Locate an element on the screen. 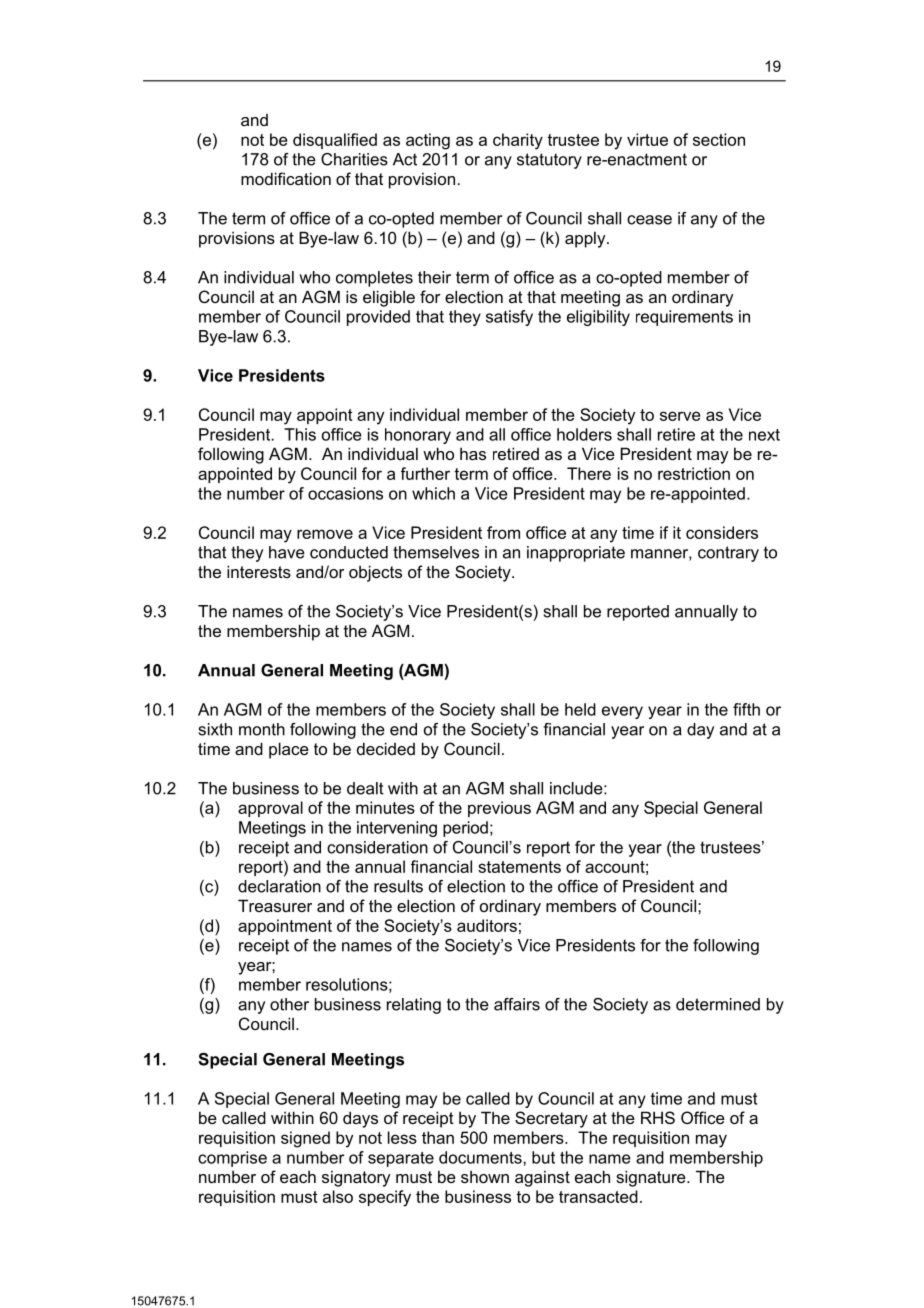 Image resolution: width=924 pixels, height=1308 pixels. shown is located at coordinates (485, 1176).
